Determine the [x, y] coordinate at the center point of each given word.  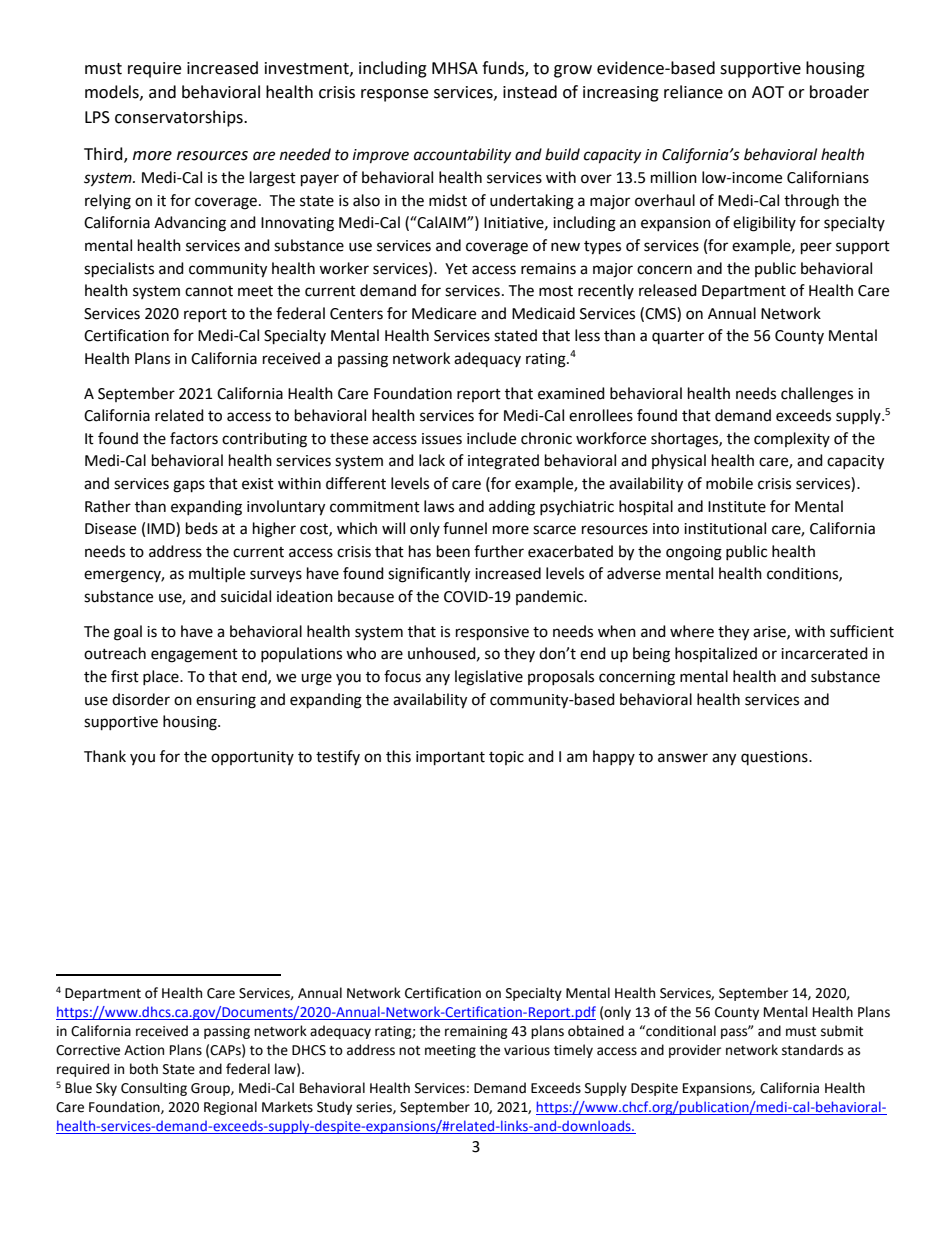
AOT [768, 92]
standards [812, 1050]
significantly [429, 575]
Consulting [154, 1089]
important [450, 758]
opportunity [252, 758]
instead [530, 92]
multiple [217, 574]
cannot [209, 291]
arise [770, 632]
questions [775, 758]
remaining [476, 1032]
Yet [456, 269]
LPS [97, 117]
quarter [678, 337]
